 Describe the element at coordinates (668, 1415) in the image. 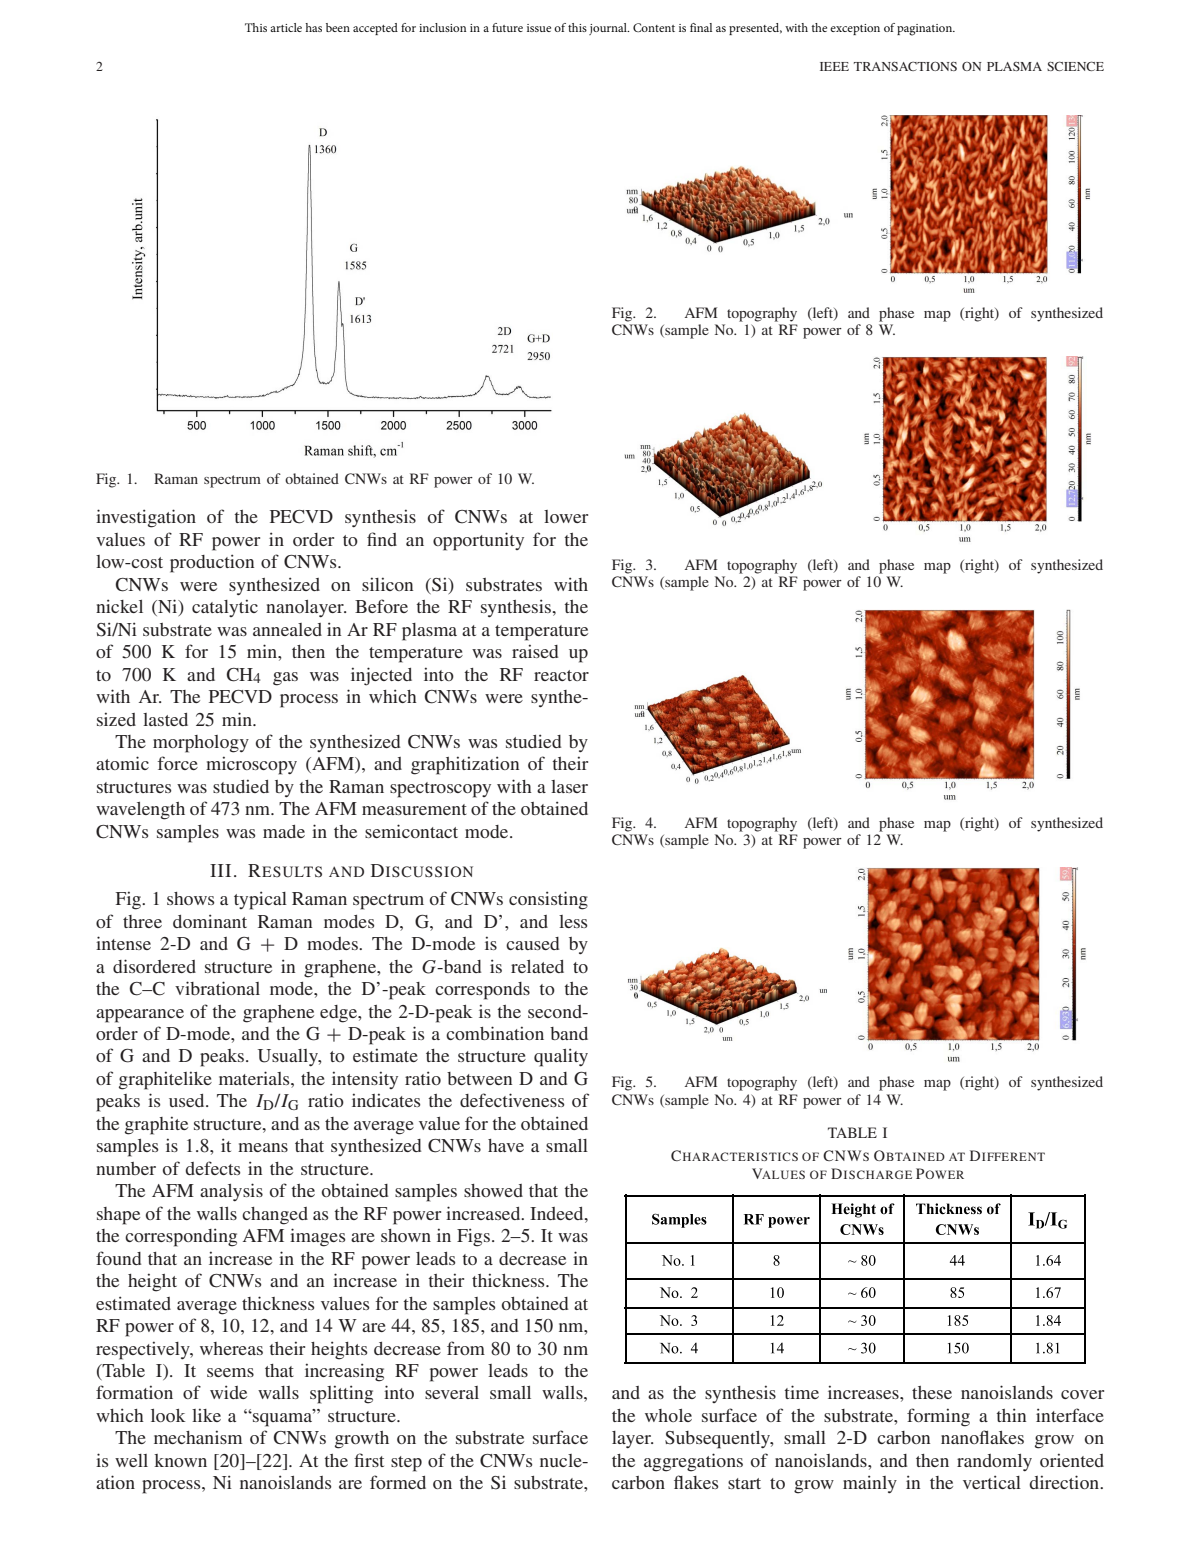

I see `whole` at that location.
